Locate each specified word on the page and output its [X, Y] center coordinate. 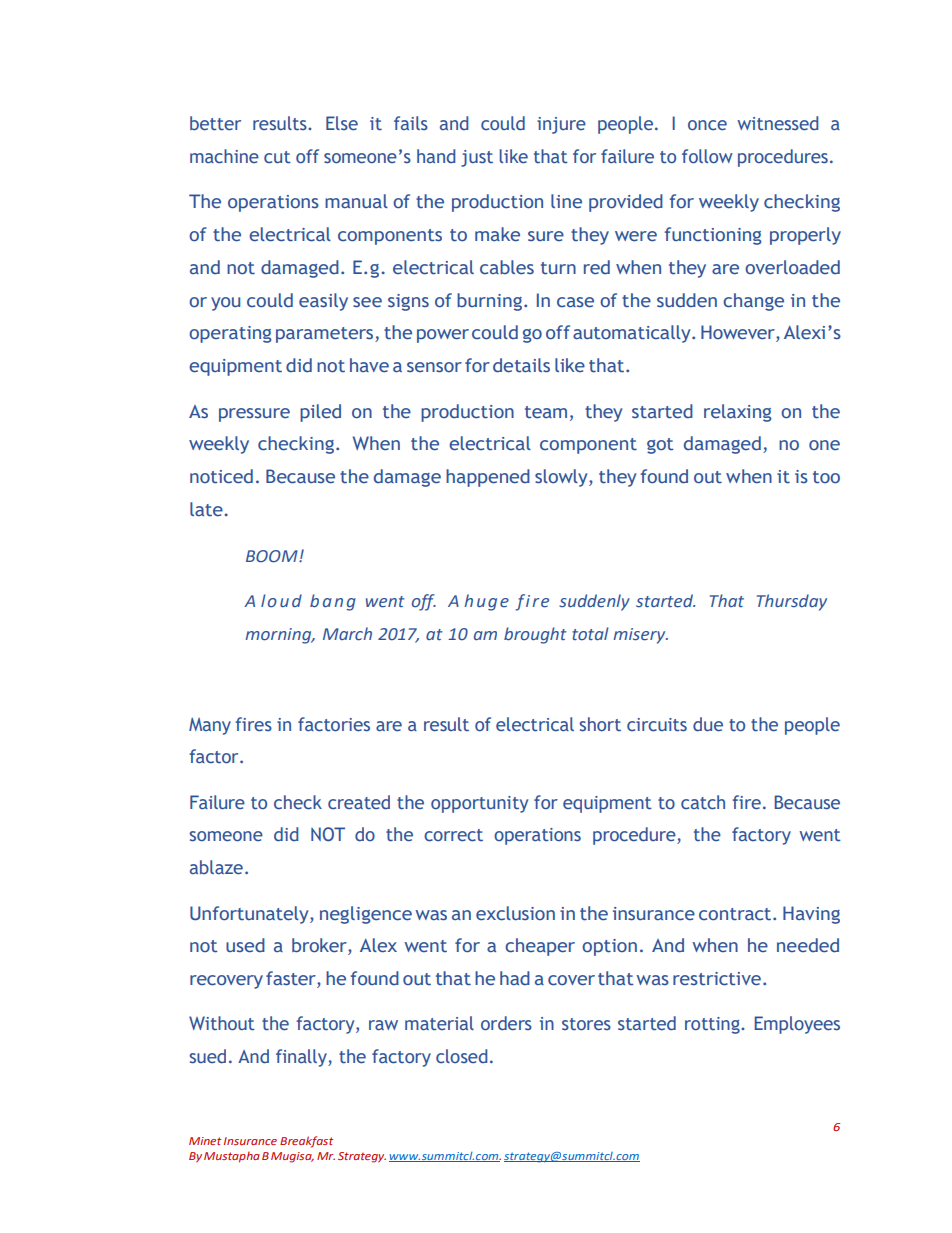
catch [703, 802]
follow [707, 156]
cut [277, 157]
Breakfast [306, 1142]
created [359, 802]
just [477, 158]
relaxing [738, 413]
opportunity [479, 804]
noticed [221, 476]
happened [488, 478]
